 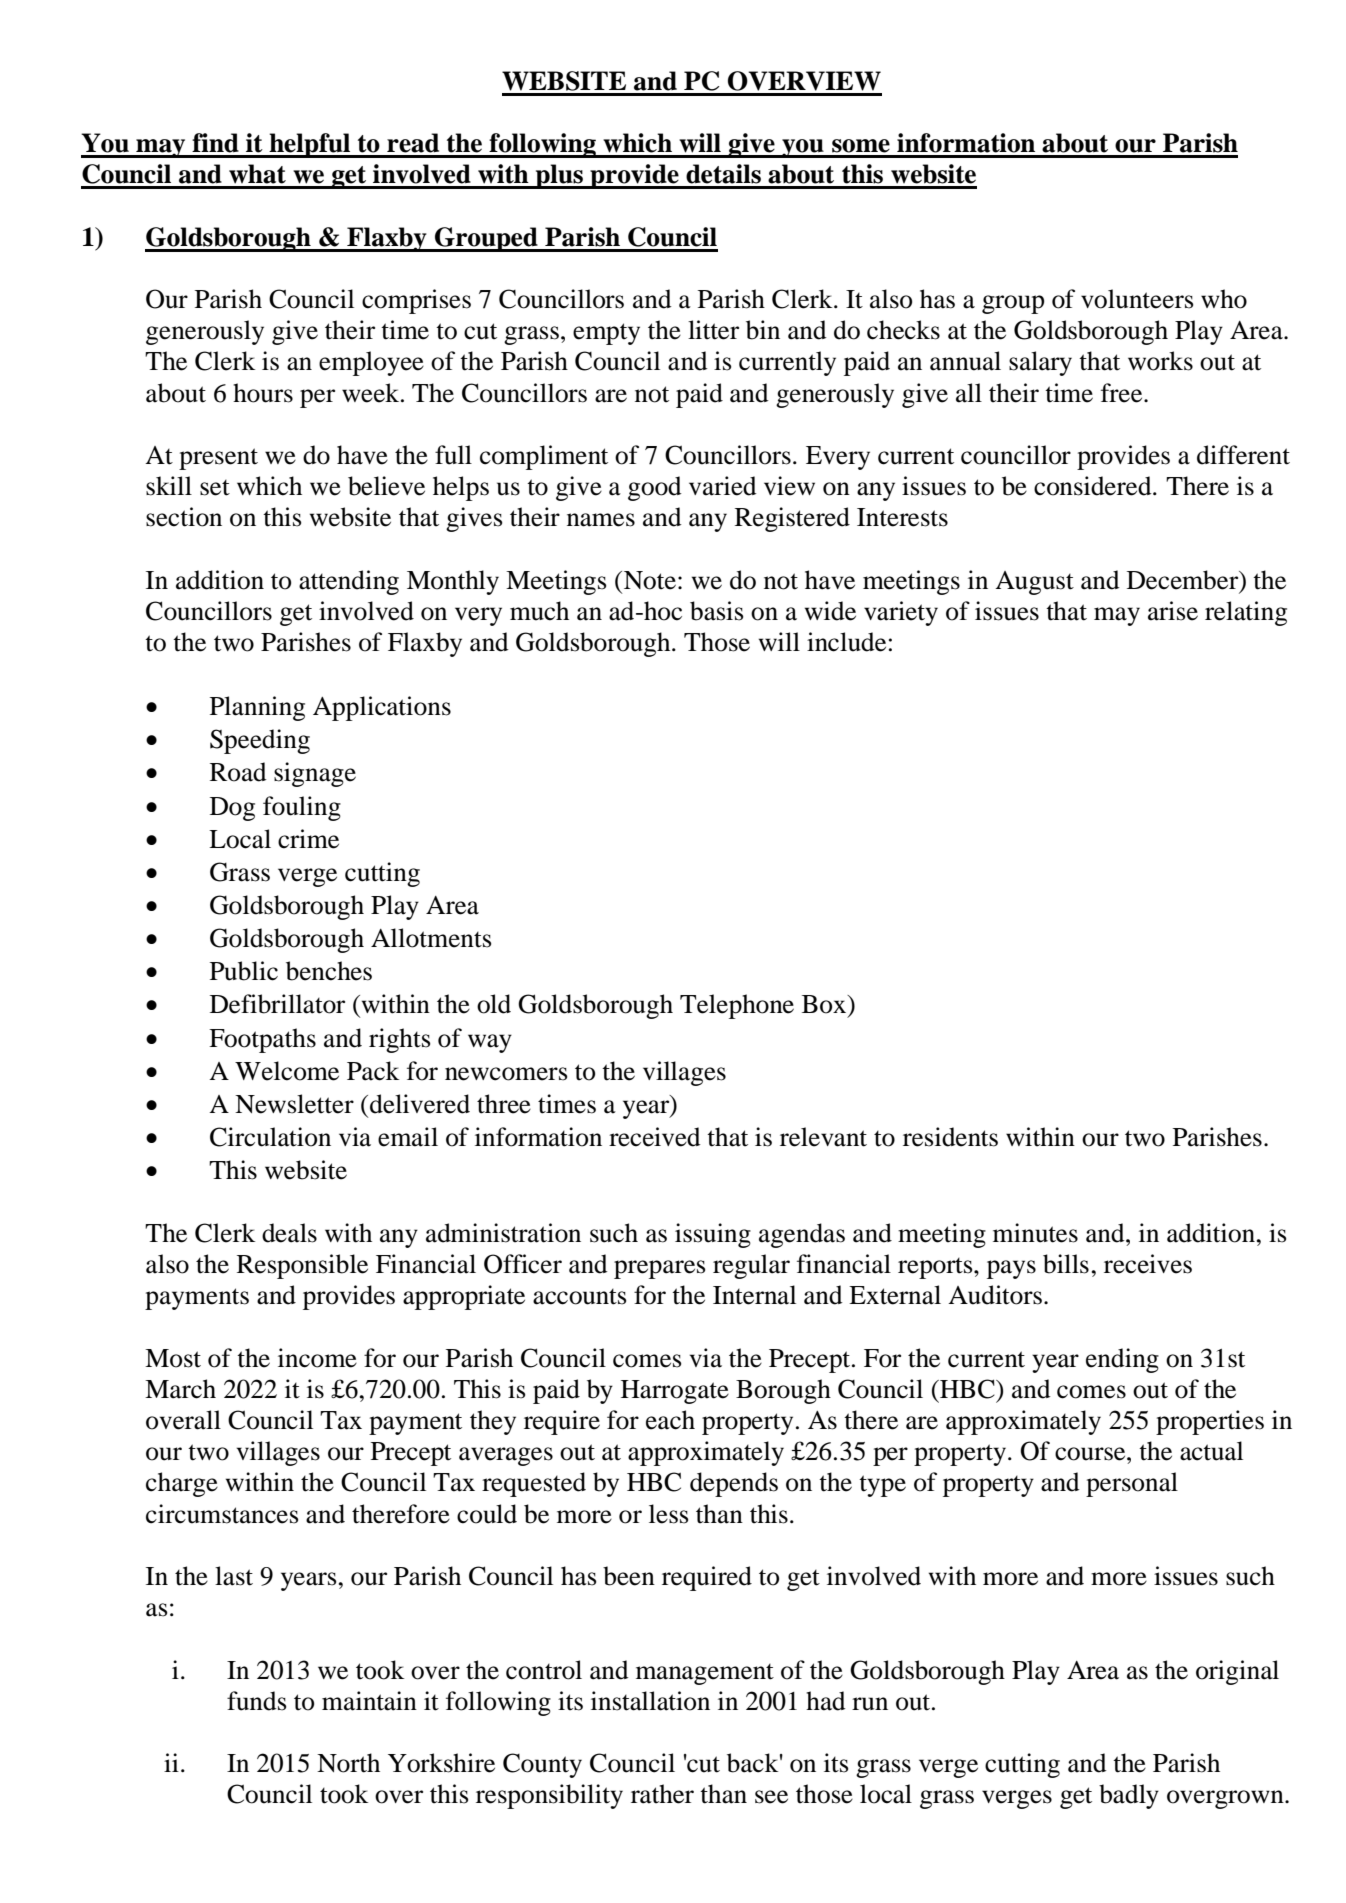 I want to click on plus, so click(x=559, y=176).
